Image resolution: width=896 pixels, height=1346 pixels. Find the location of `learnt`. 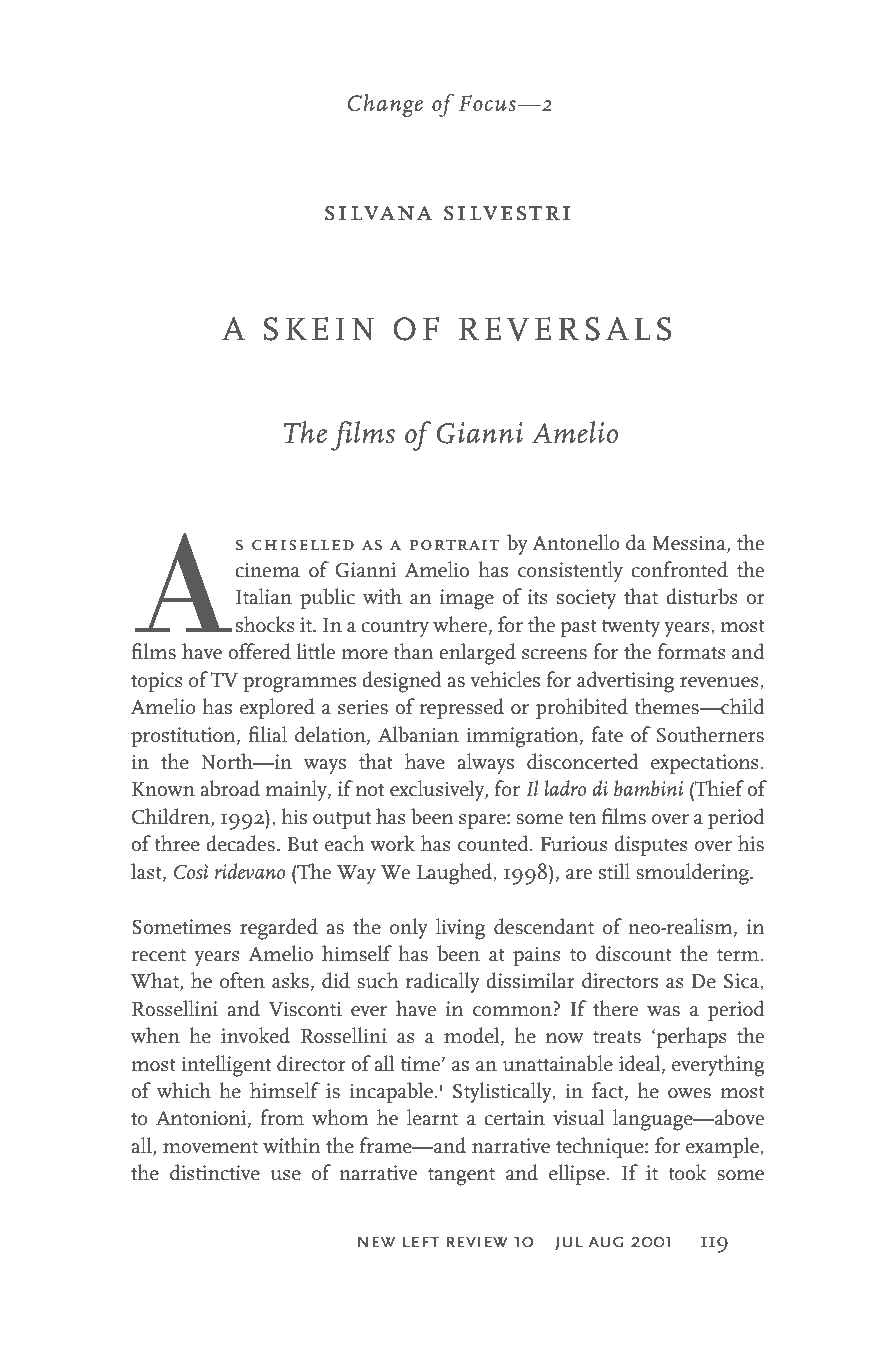

learnt is located at coordinates (432, 1117).
